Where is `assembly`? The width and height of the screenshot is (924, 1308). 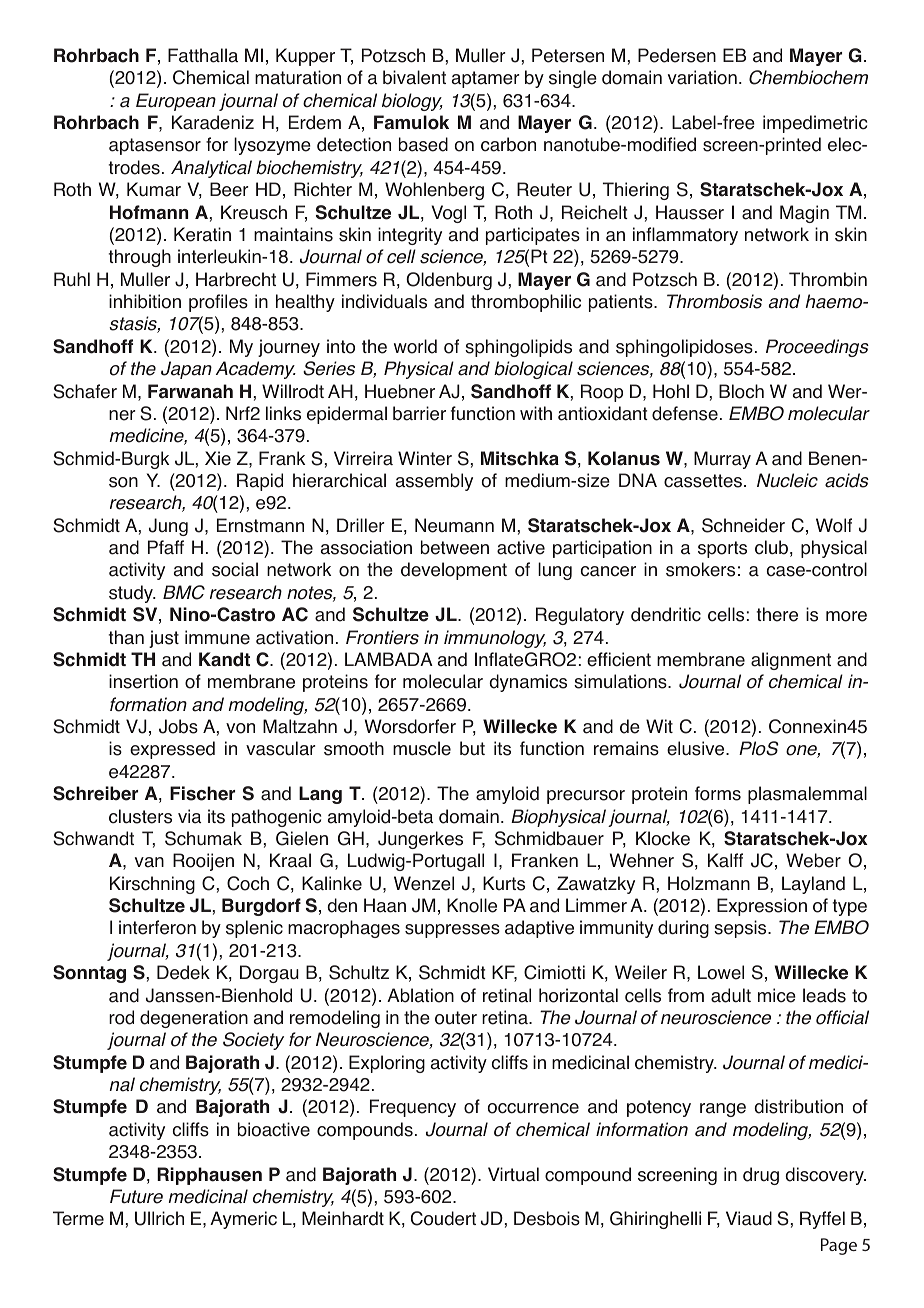
assembly is located at coordinates (434, 482).
